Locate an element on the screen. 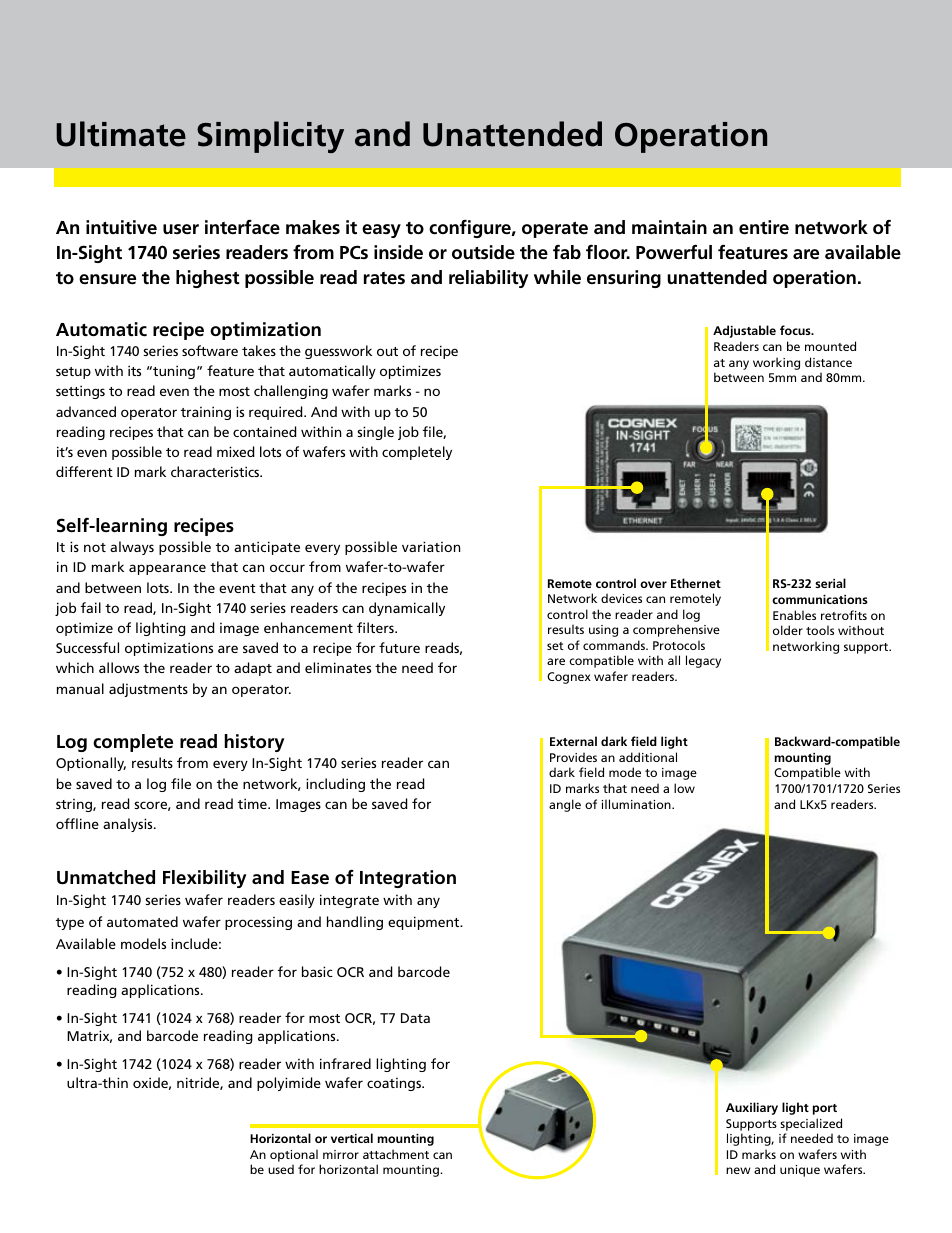 This screenshot has width=952, height=1233. attachment is located at coordinates (396, 1154).
